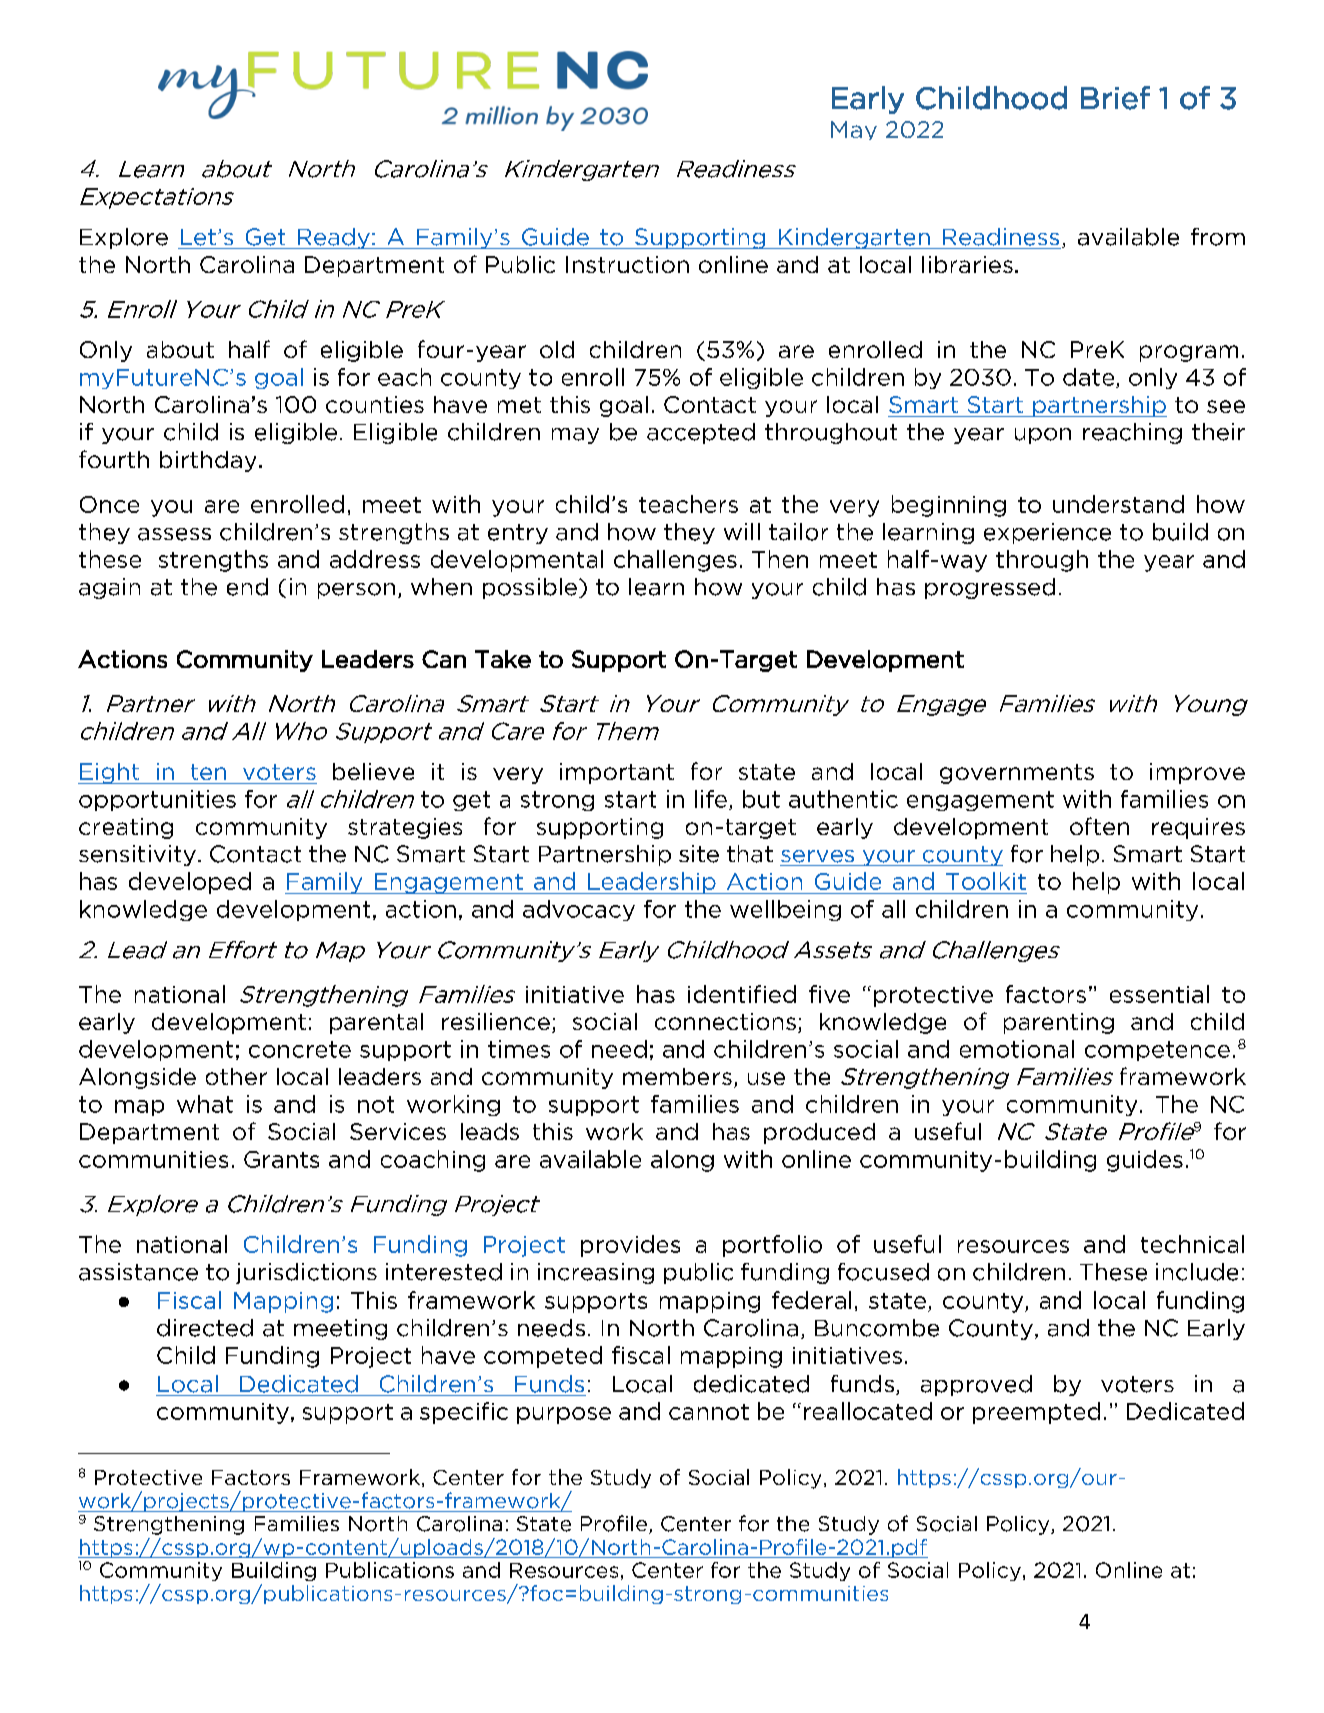 The image size is (1324, 1713). I want to click on developed, so click(190, 883).
